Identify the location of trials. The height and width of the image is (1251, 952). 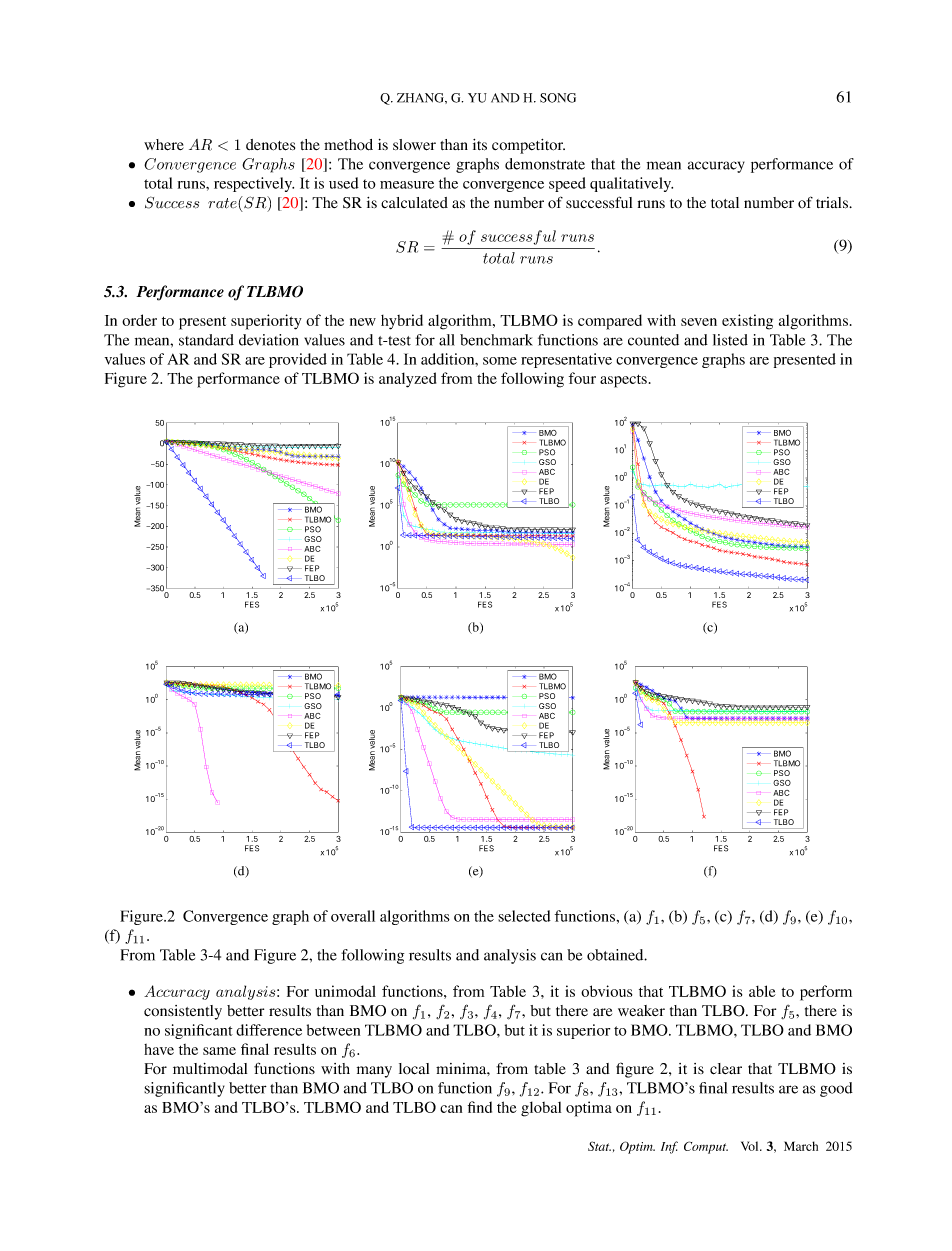
(833, 203).
